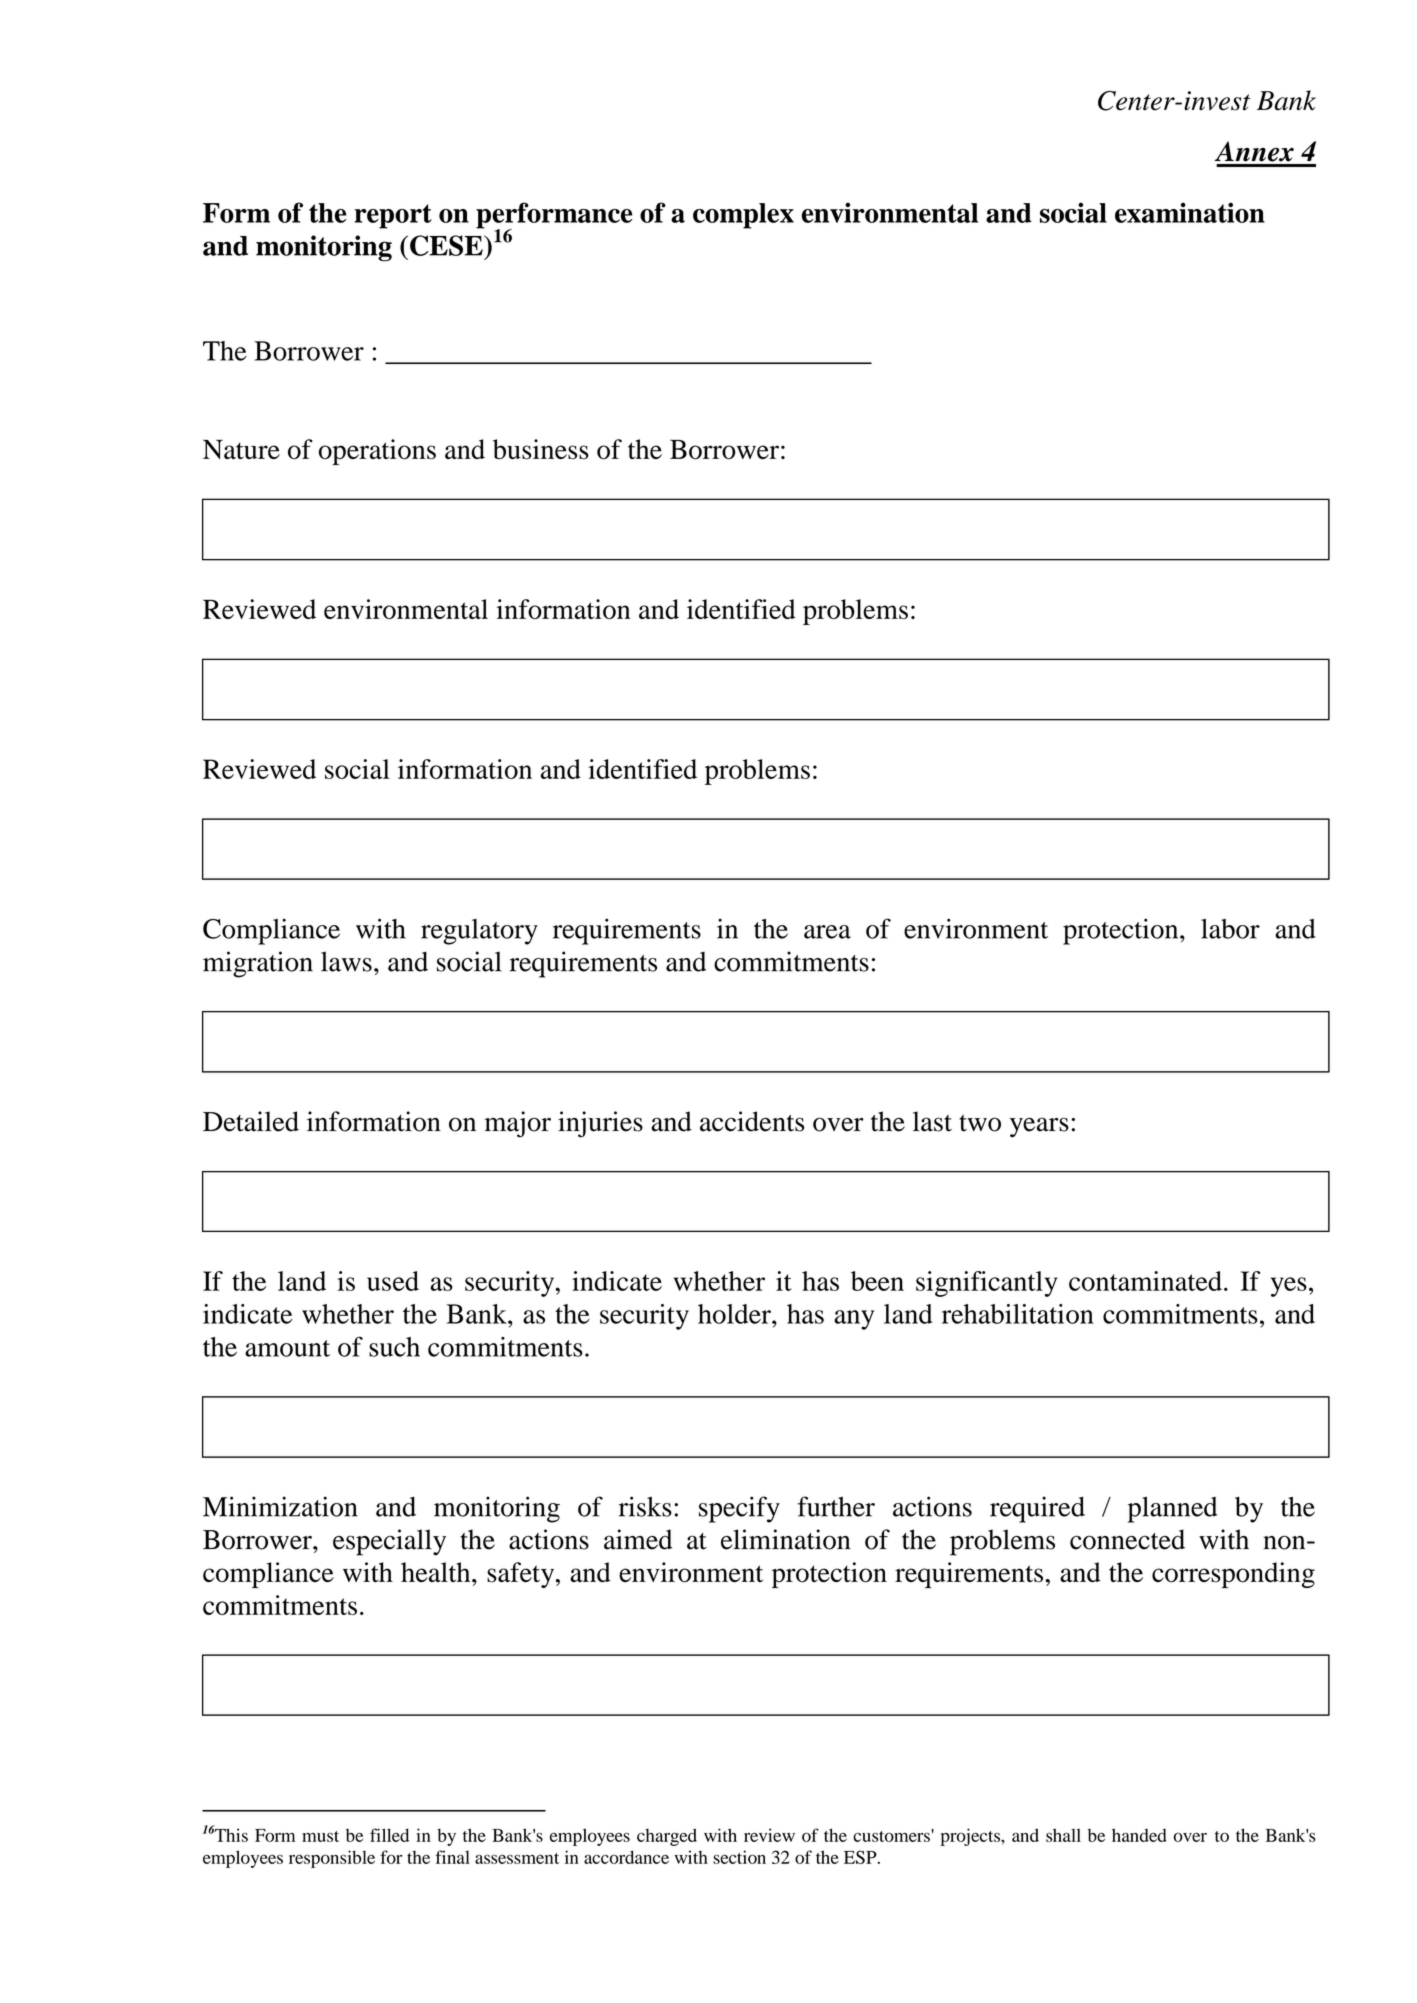  Describe the element at coordinates (393, 216) in the document. I see `report` at that location.
